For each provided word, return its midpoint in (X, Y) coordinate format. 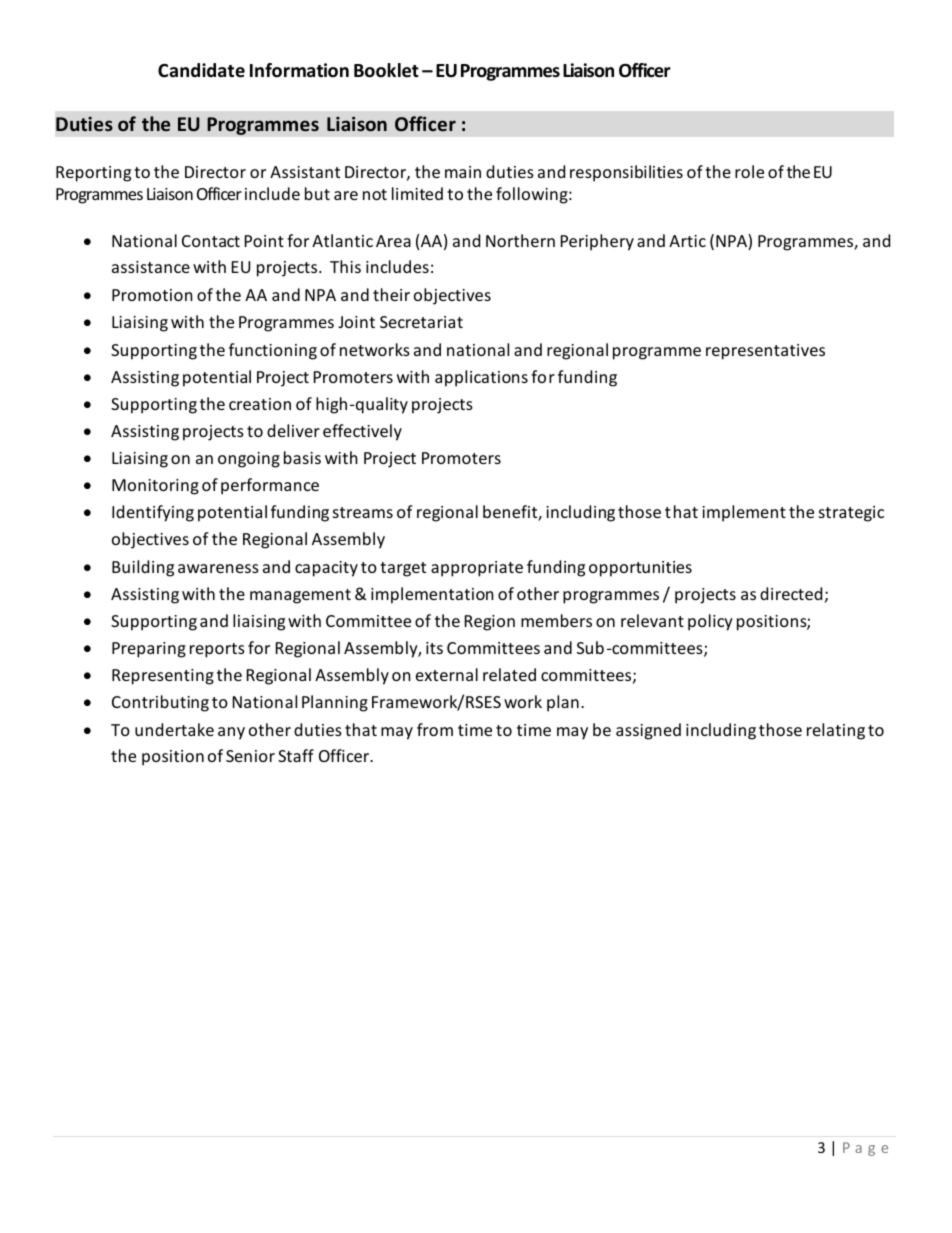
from (435, 729)
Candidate (201, 70)
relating (836, 731)
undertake (174, 729)
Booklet (386, 70)
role (749, 171)
